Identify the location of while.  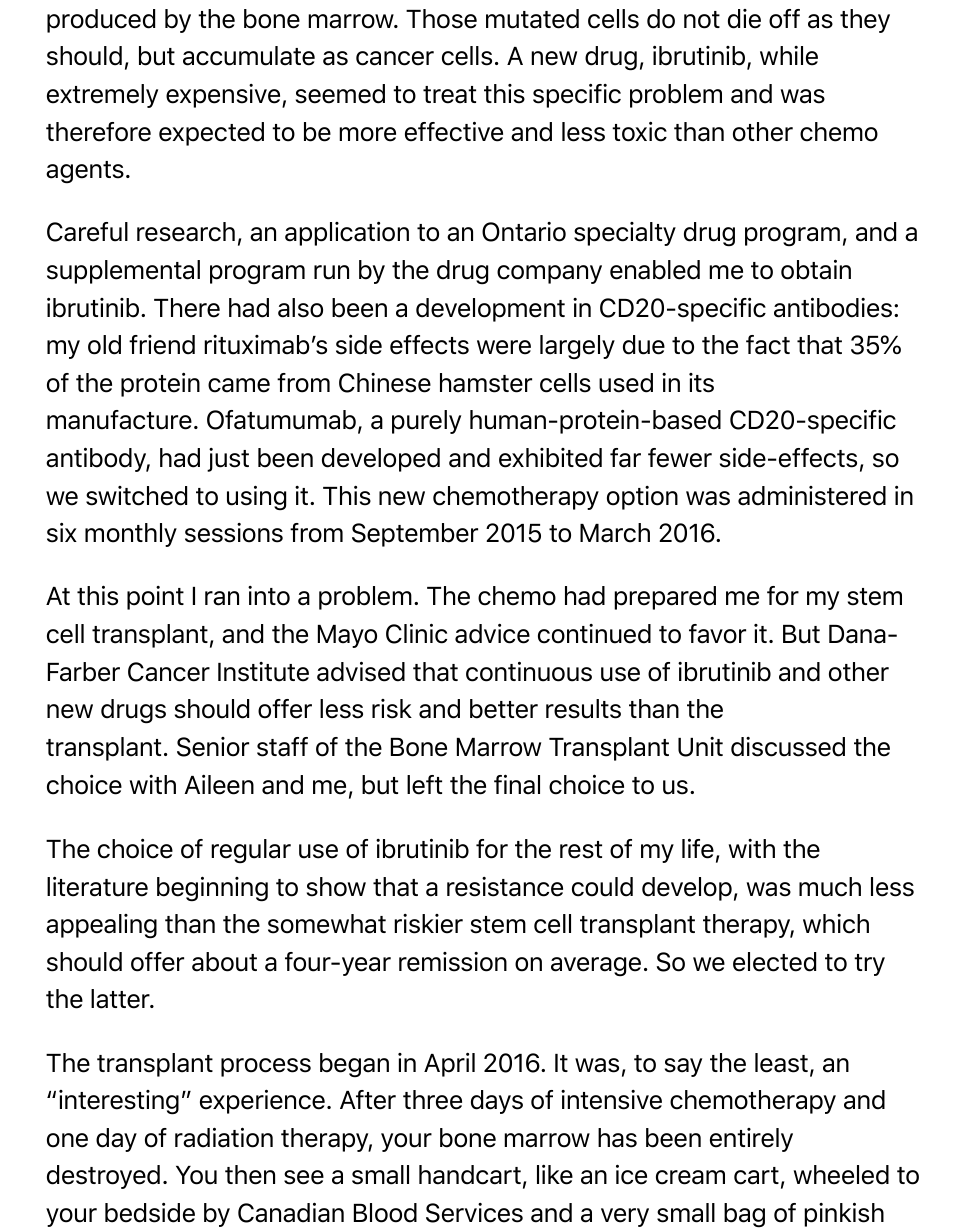
(789, 56).
